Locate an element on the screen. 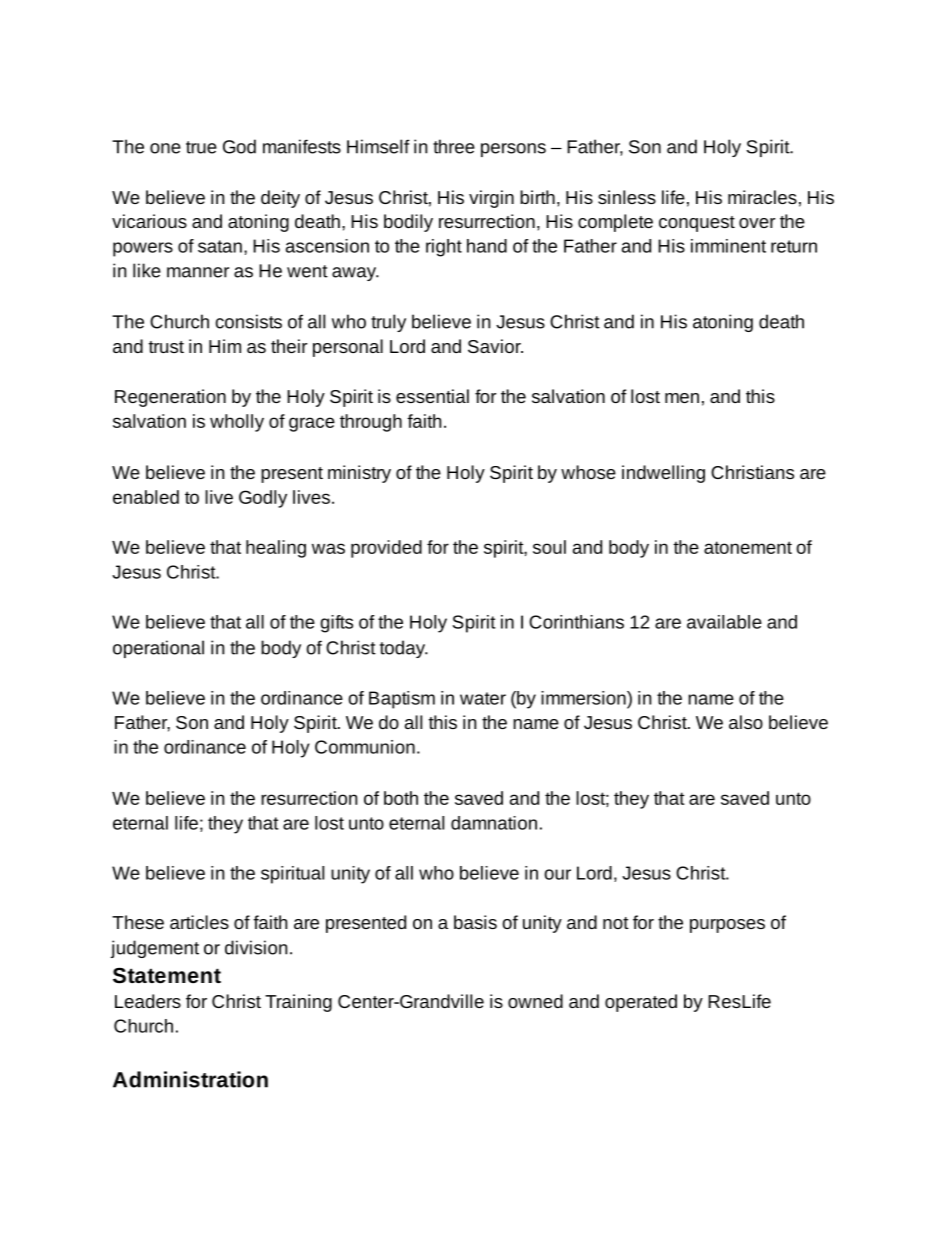 The height and width of the screenshot is (1233, 952). basis is located at coordinates (475, 922).
